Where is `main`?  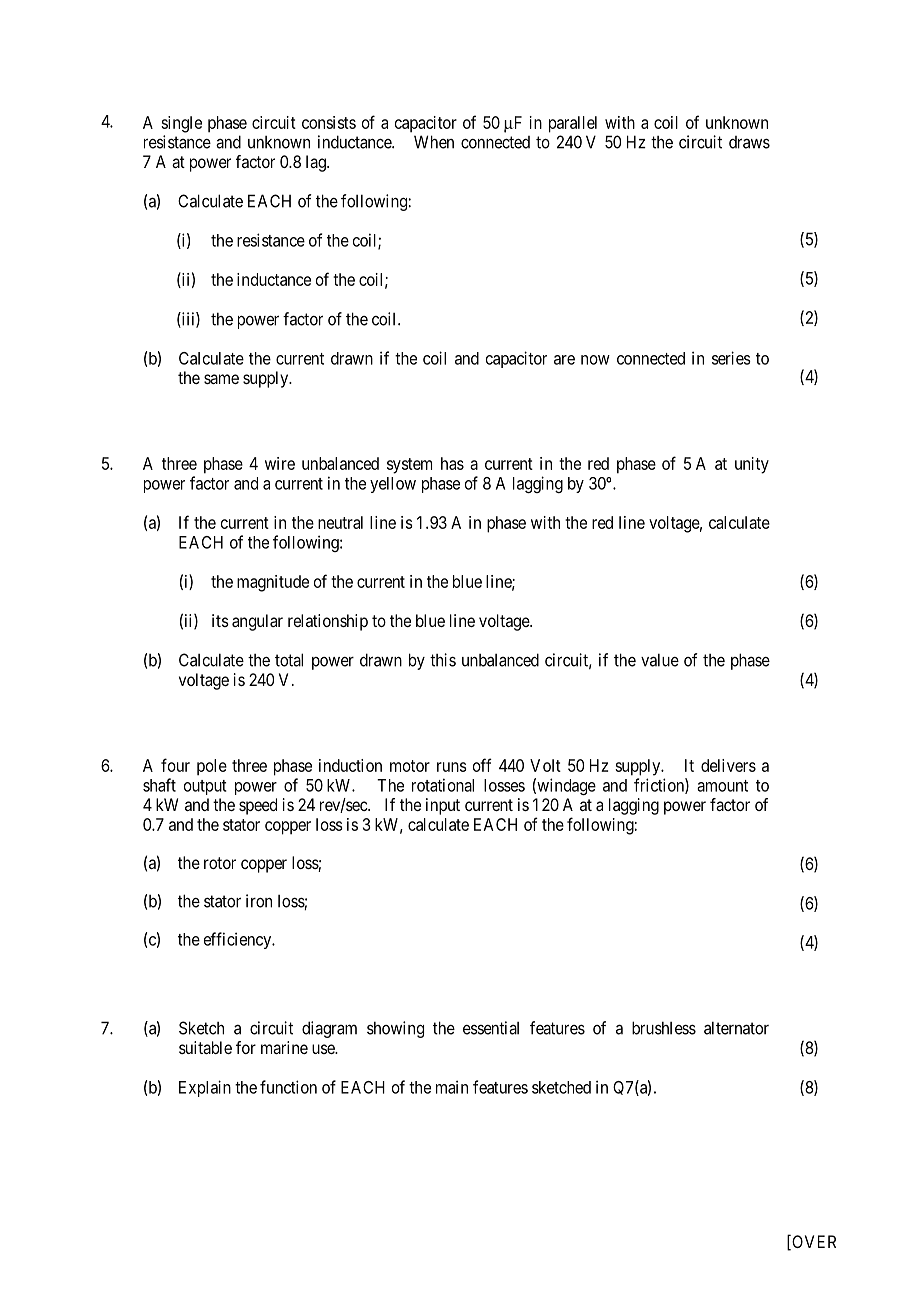 main is located at coordinates (452, 1087).
